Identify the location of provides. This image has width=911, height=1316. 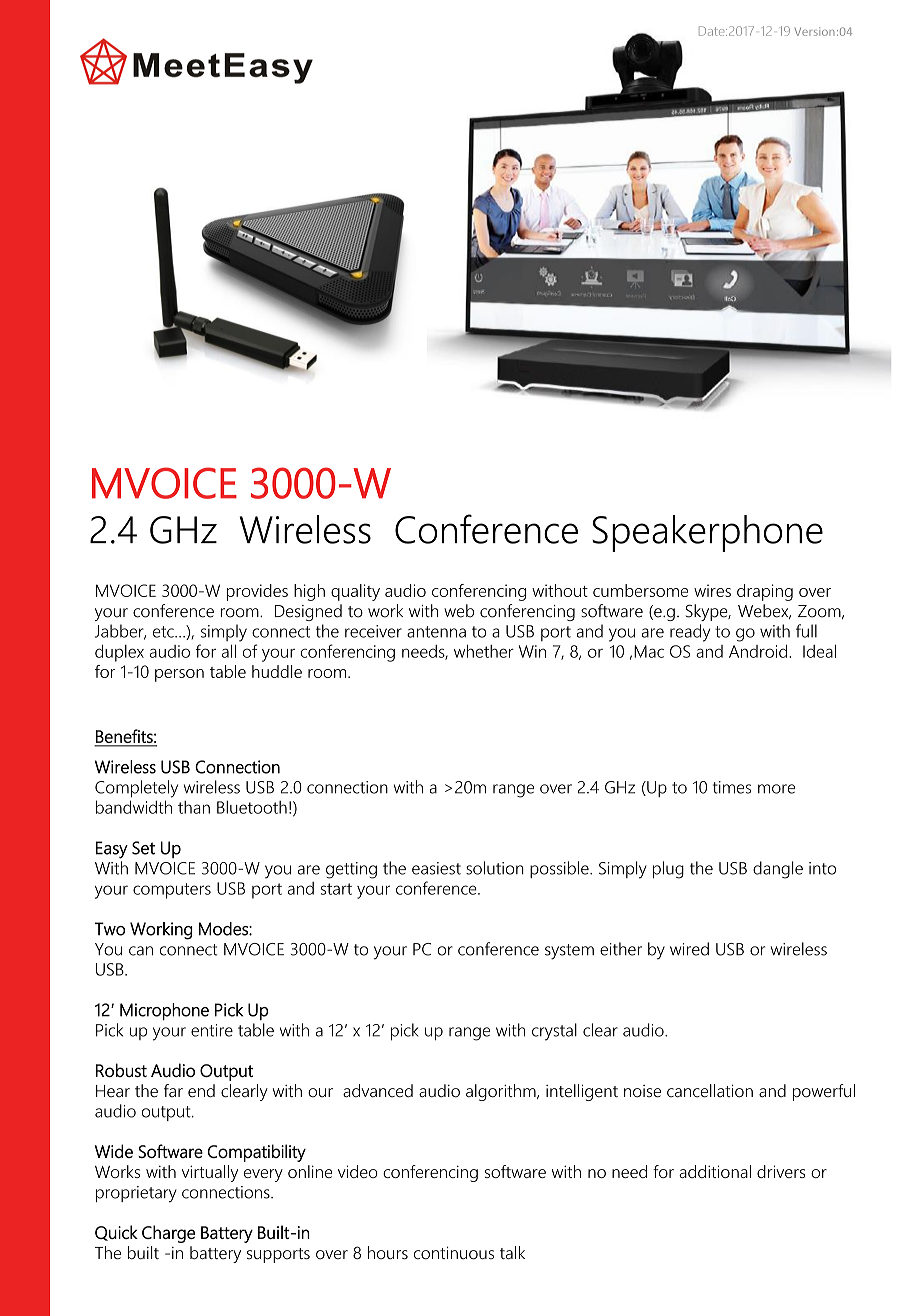
(257, 592).
